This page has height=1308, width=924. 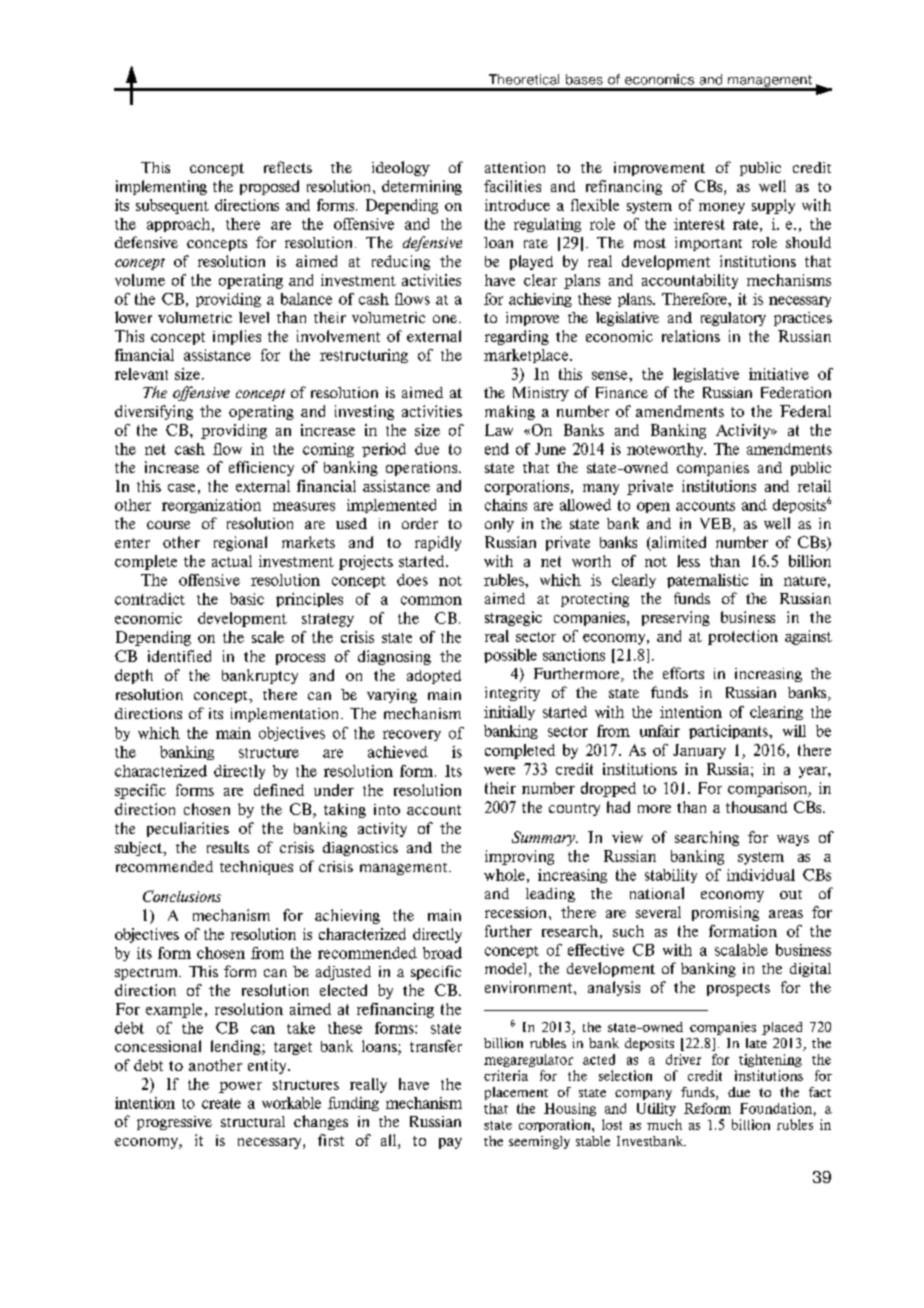 What do you see at coordinates (221, 1103) in the page?
I see `create` at bounding box center [221, 1103].
